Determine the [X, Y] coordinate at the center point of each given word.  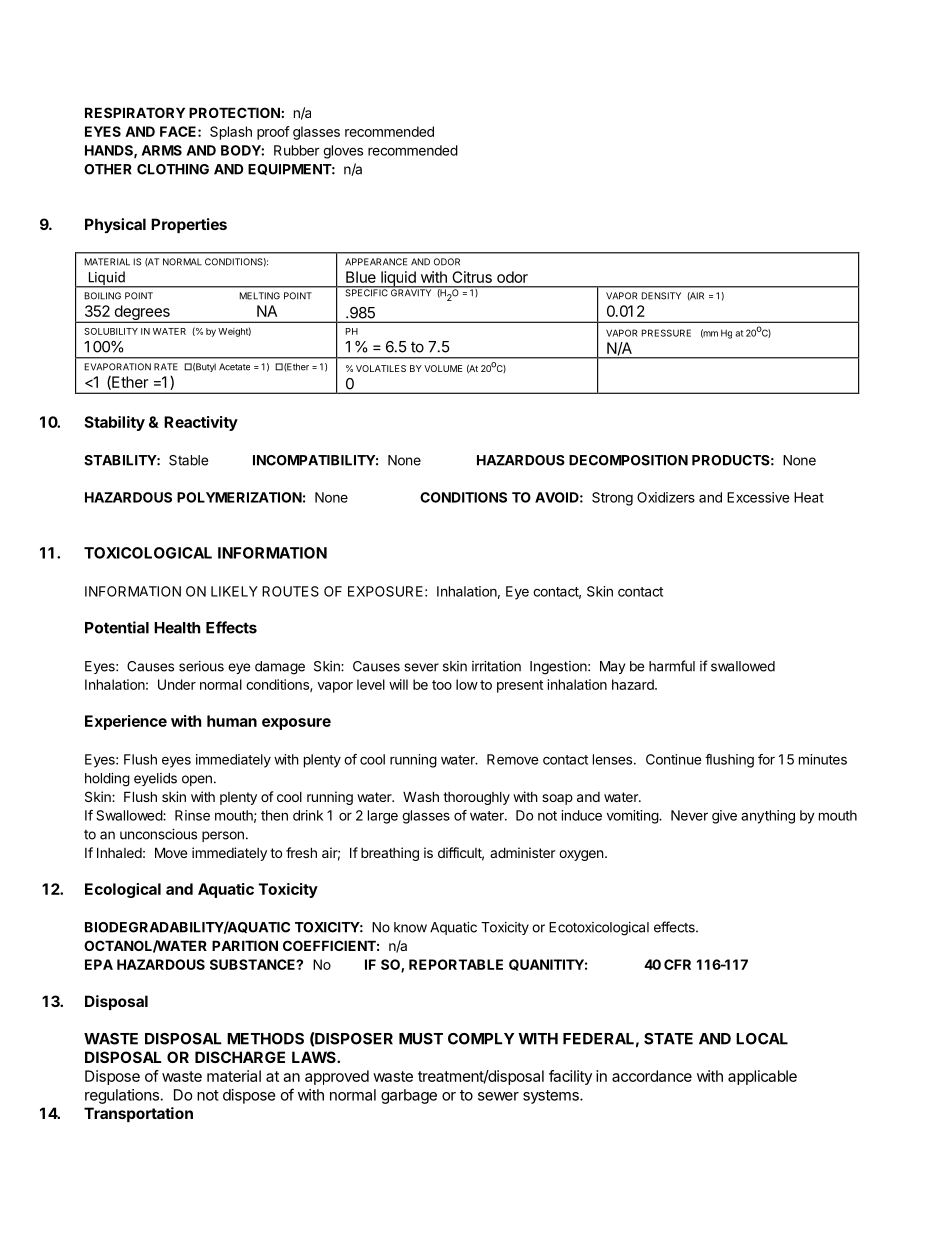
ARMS [162, 150]
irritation [496, 666]
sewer [498, 1096]
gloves [343, 152]
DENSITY [661, 296]
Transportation [138, 1114]
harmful [672, 666]
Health [177, 628]
